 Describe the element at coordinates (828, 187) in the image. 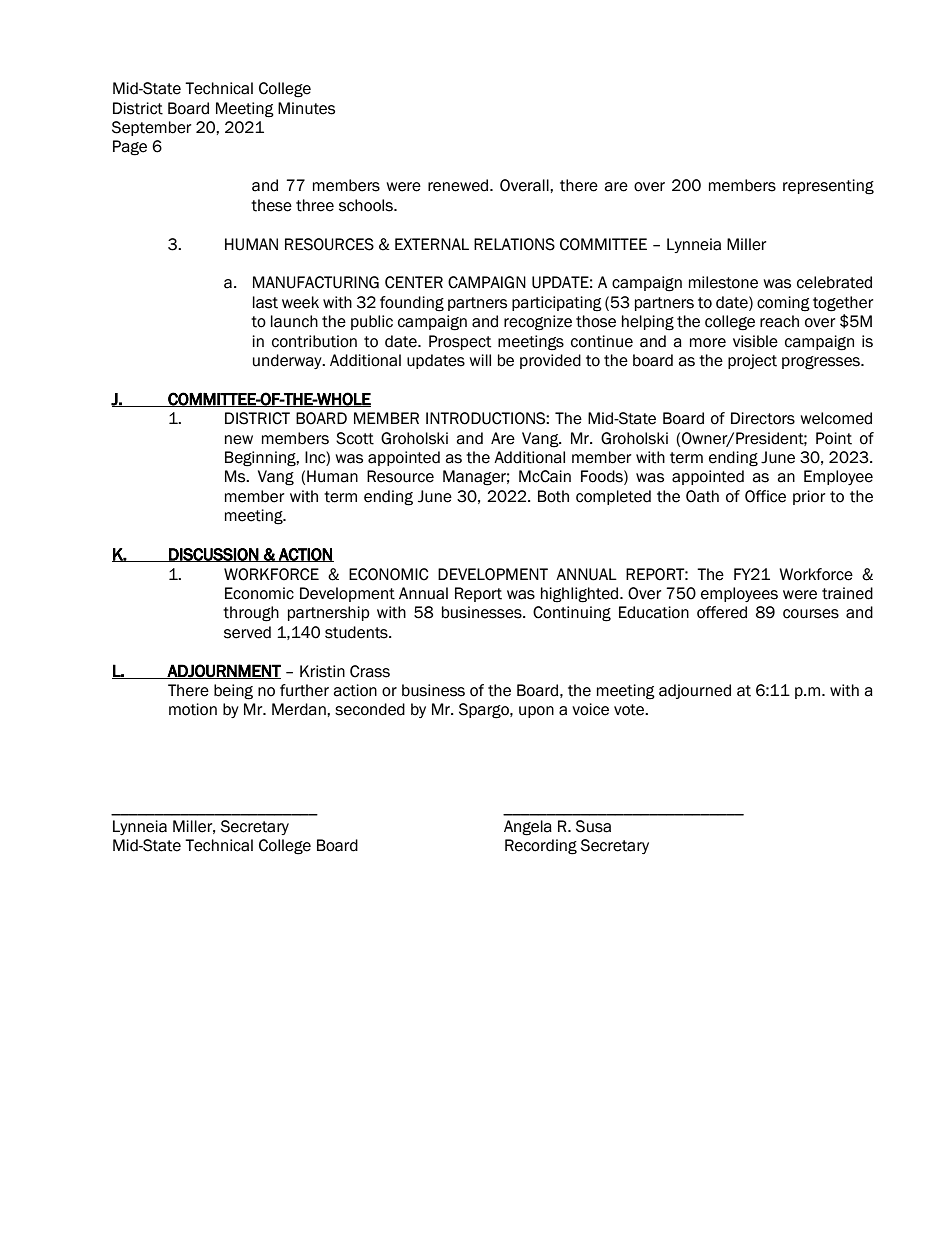

I see `representing` at that location.
